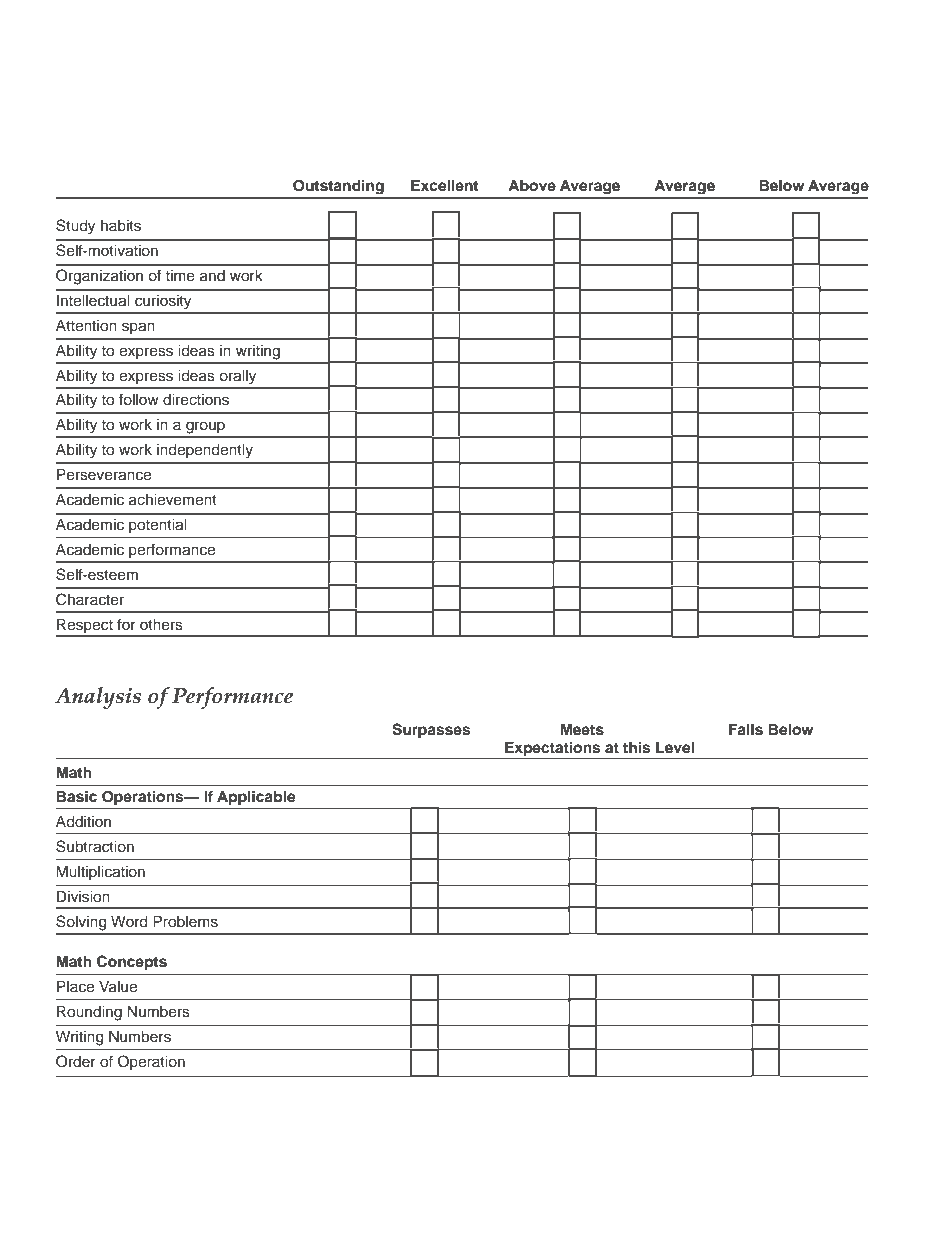  Describe the element at coordinates (100, 873) in the image. I see `Multiplication` at that location.
